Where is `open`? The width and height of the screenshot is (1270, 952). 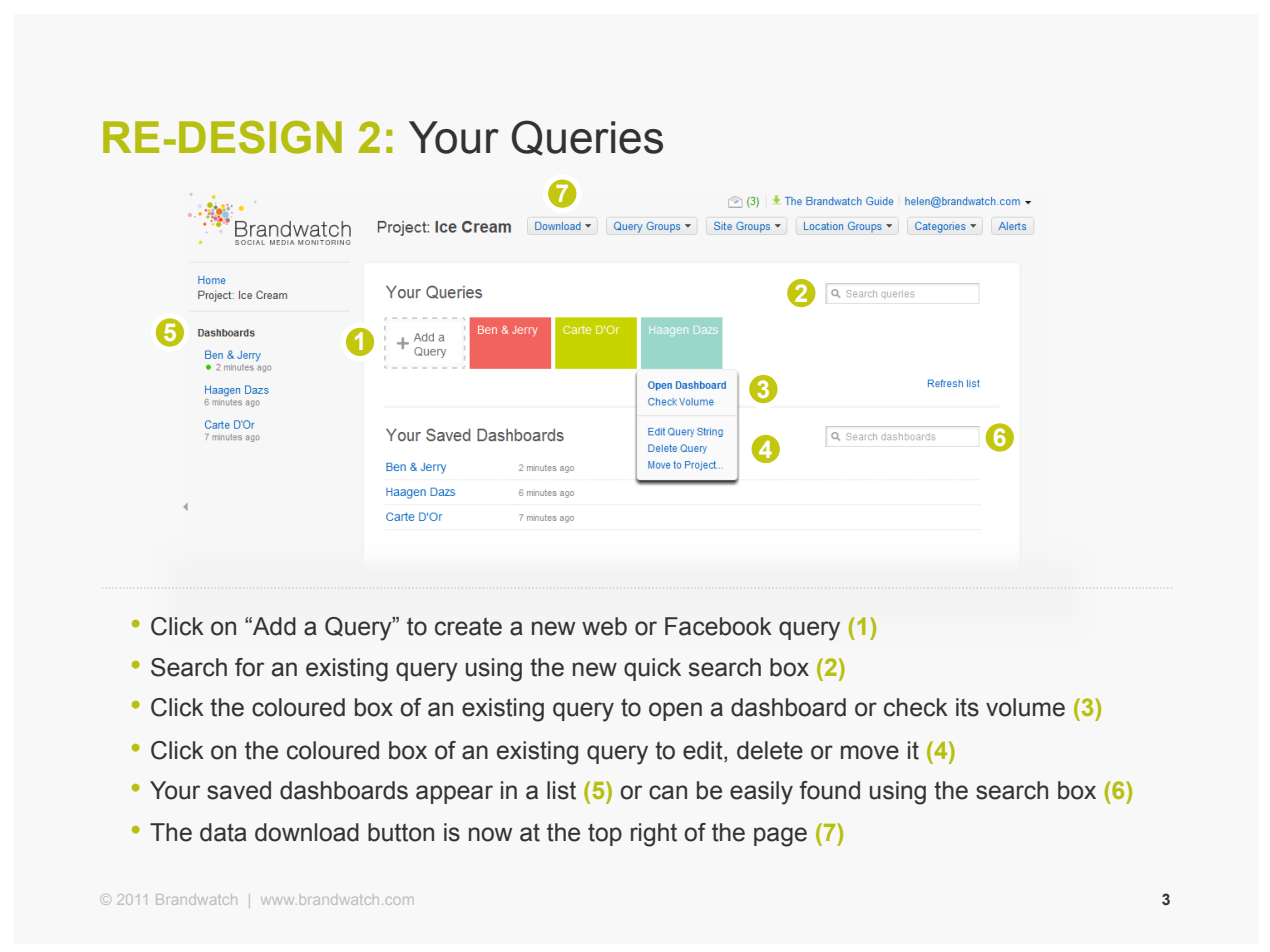 open is located at coordinates (675, 711).
